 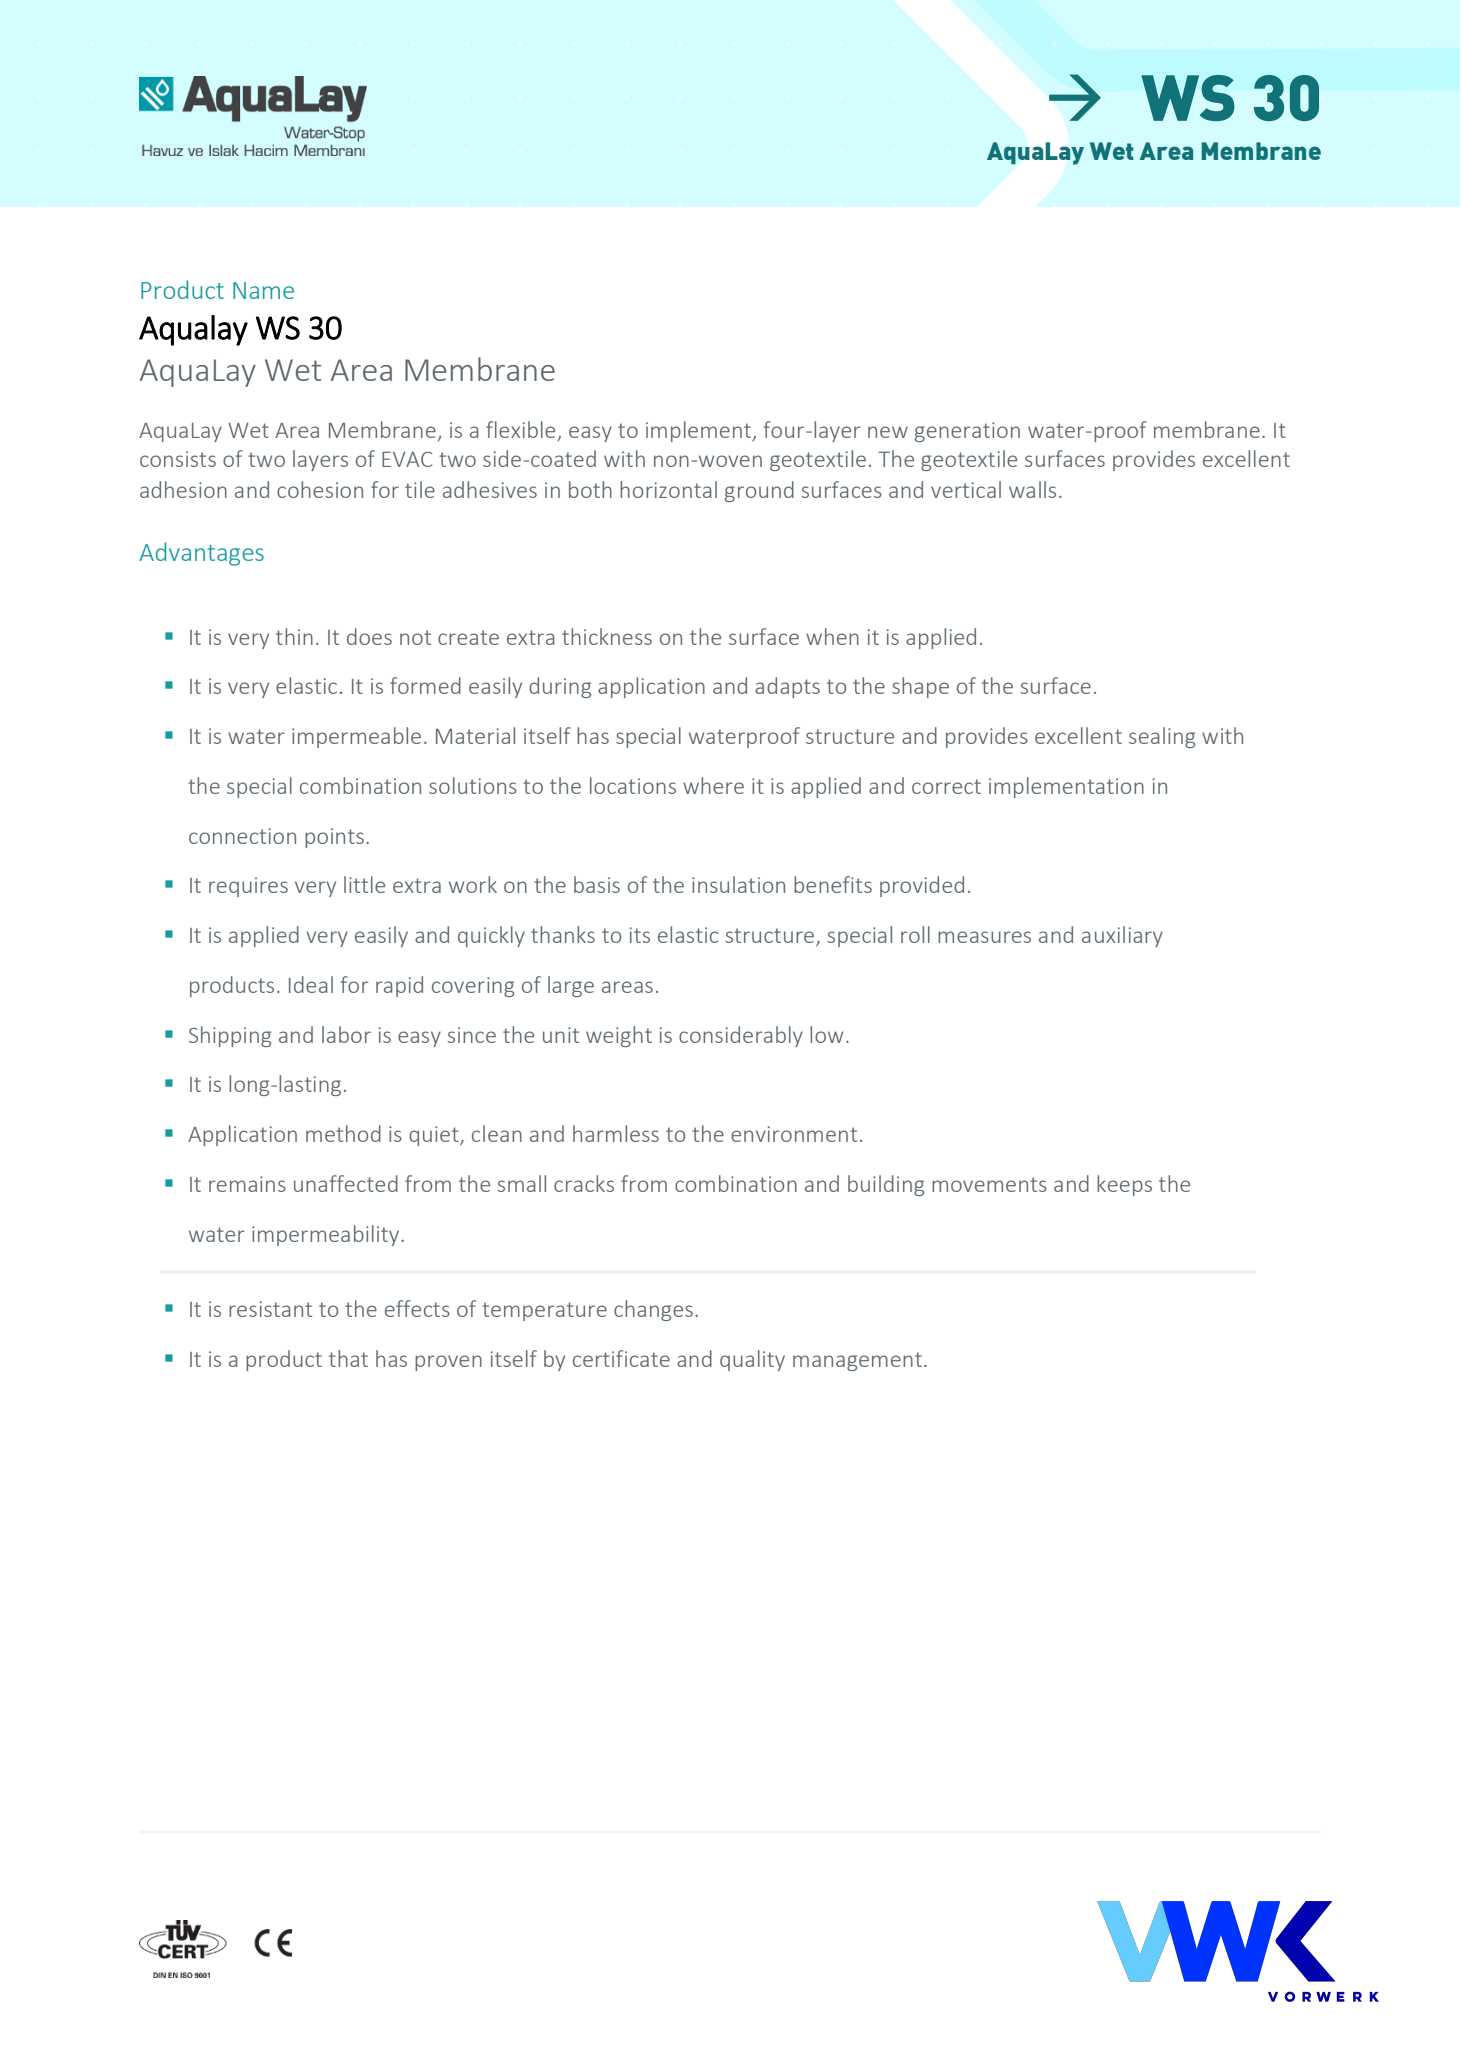 What do you see at coordinates (270, 1309) in the image?
I see `resistant` at bounding box center [270, 1309].
